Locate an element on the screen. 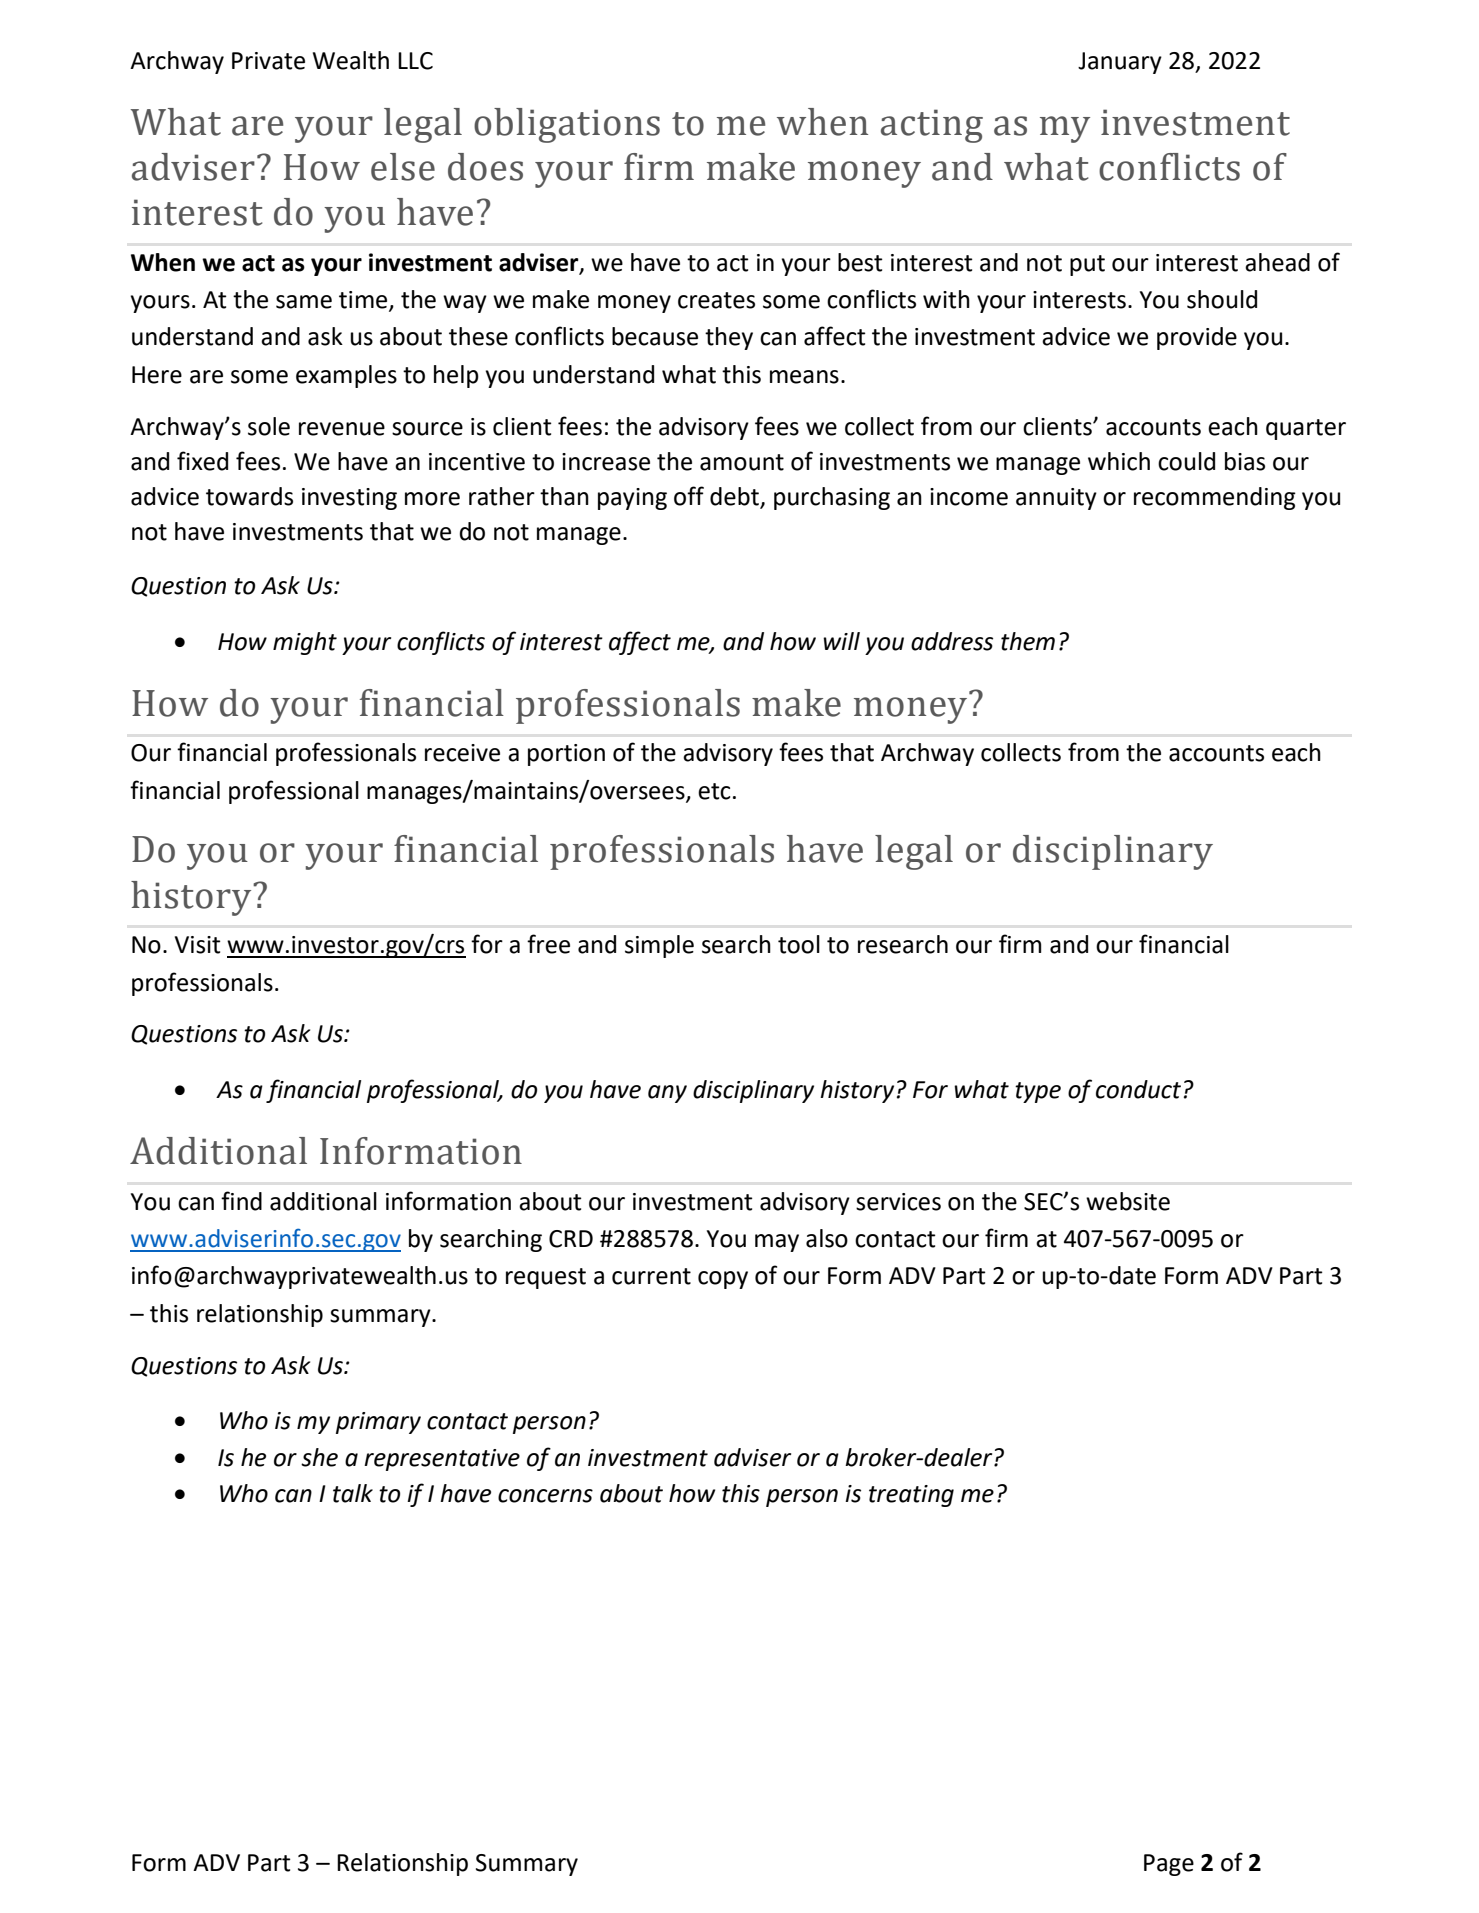 This screenshot has height=1913, width=1479. Visit is located at coordinates (198, 945).
